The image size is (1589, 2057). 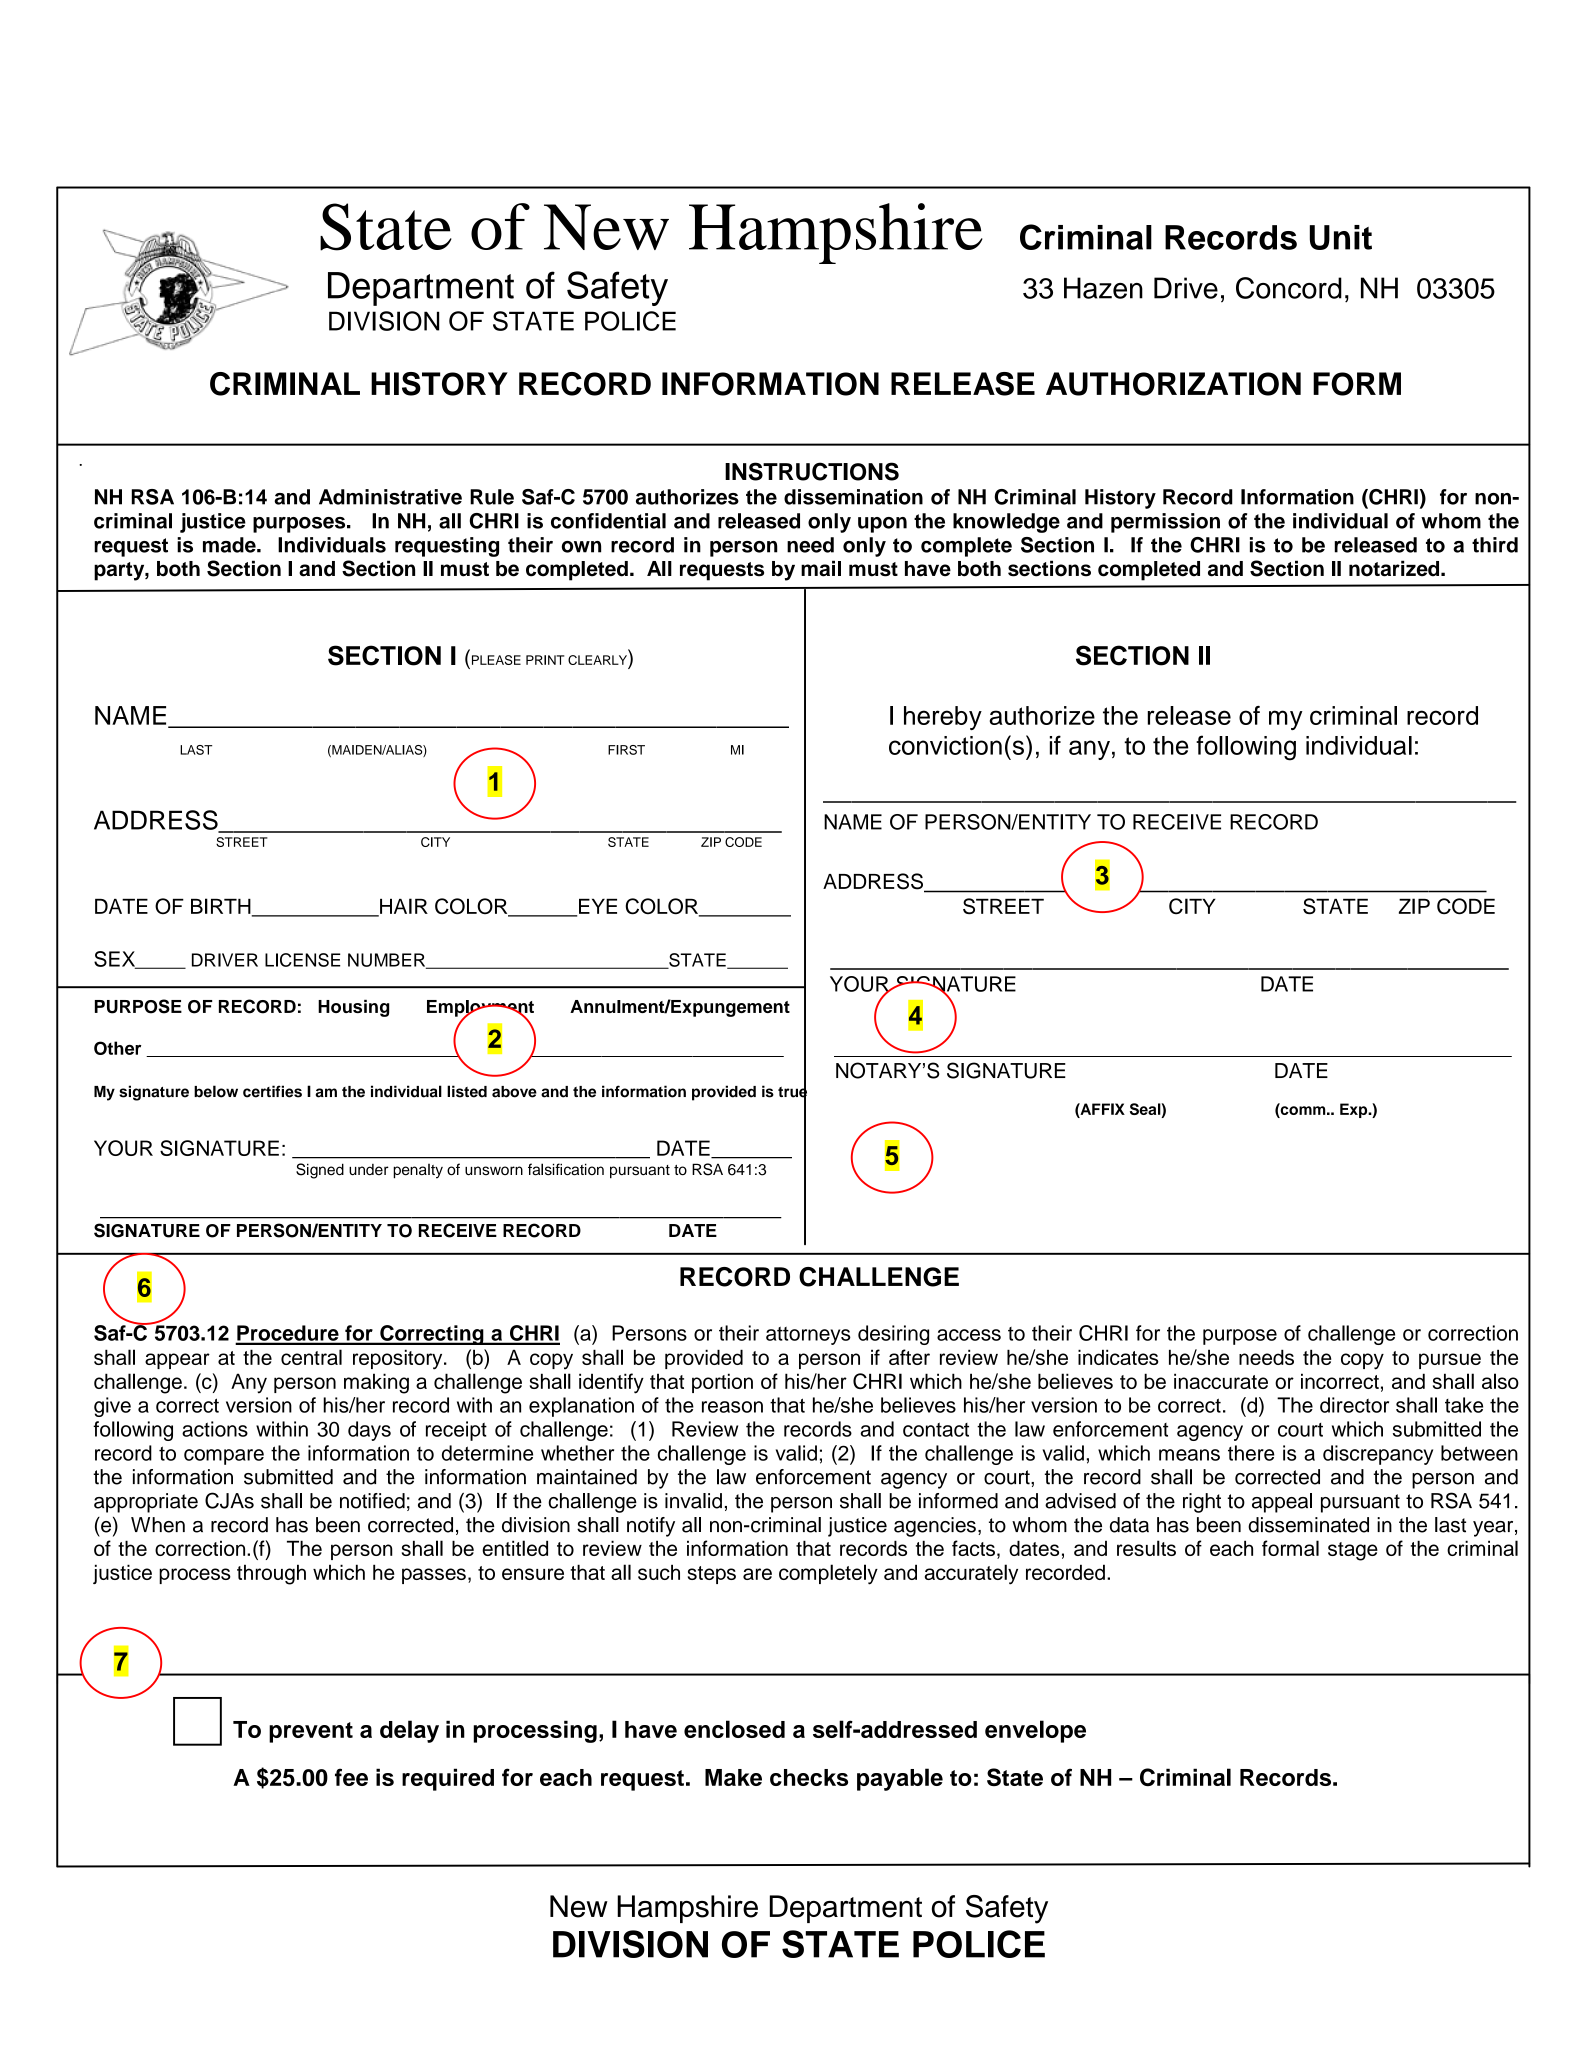 What do you see at coordinates (734, 1729) in the page?
I see `enclosed` at bounding box center [734, 1729].
